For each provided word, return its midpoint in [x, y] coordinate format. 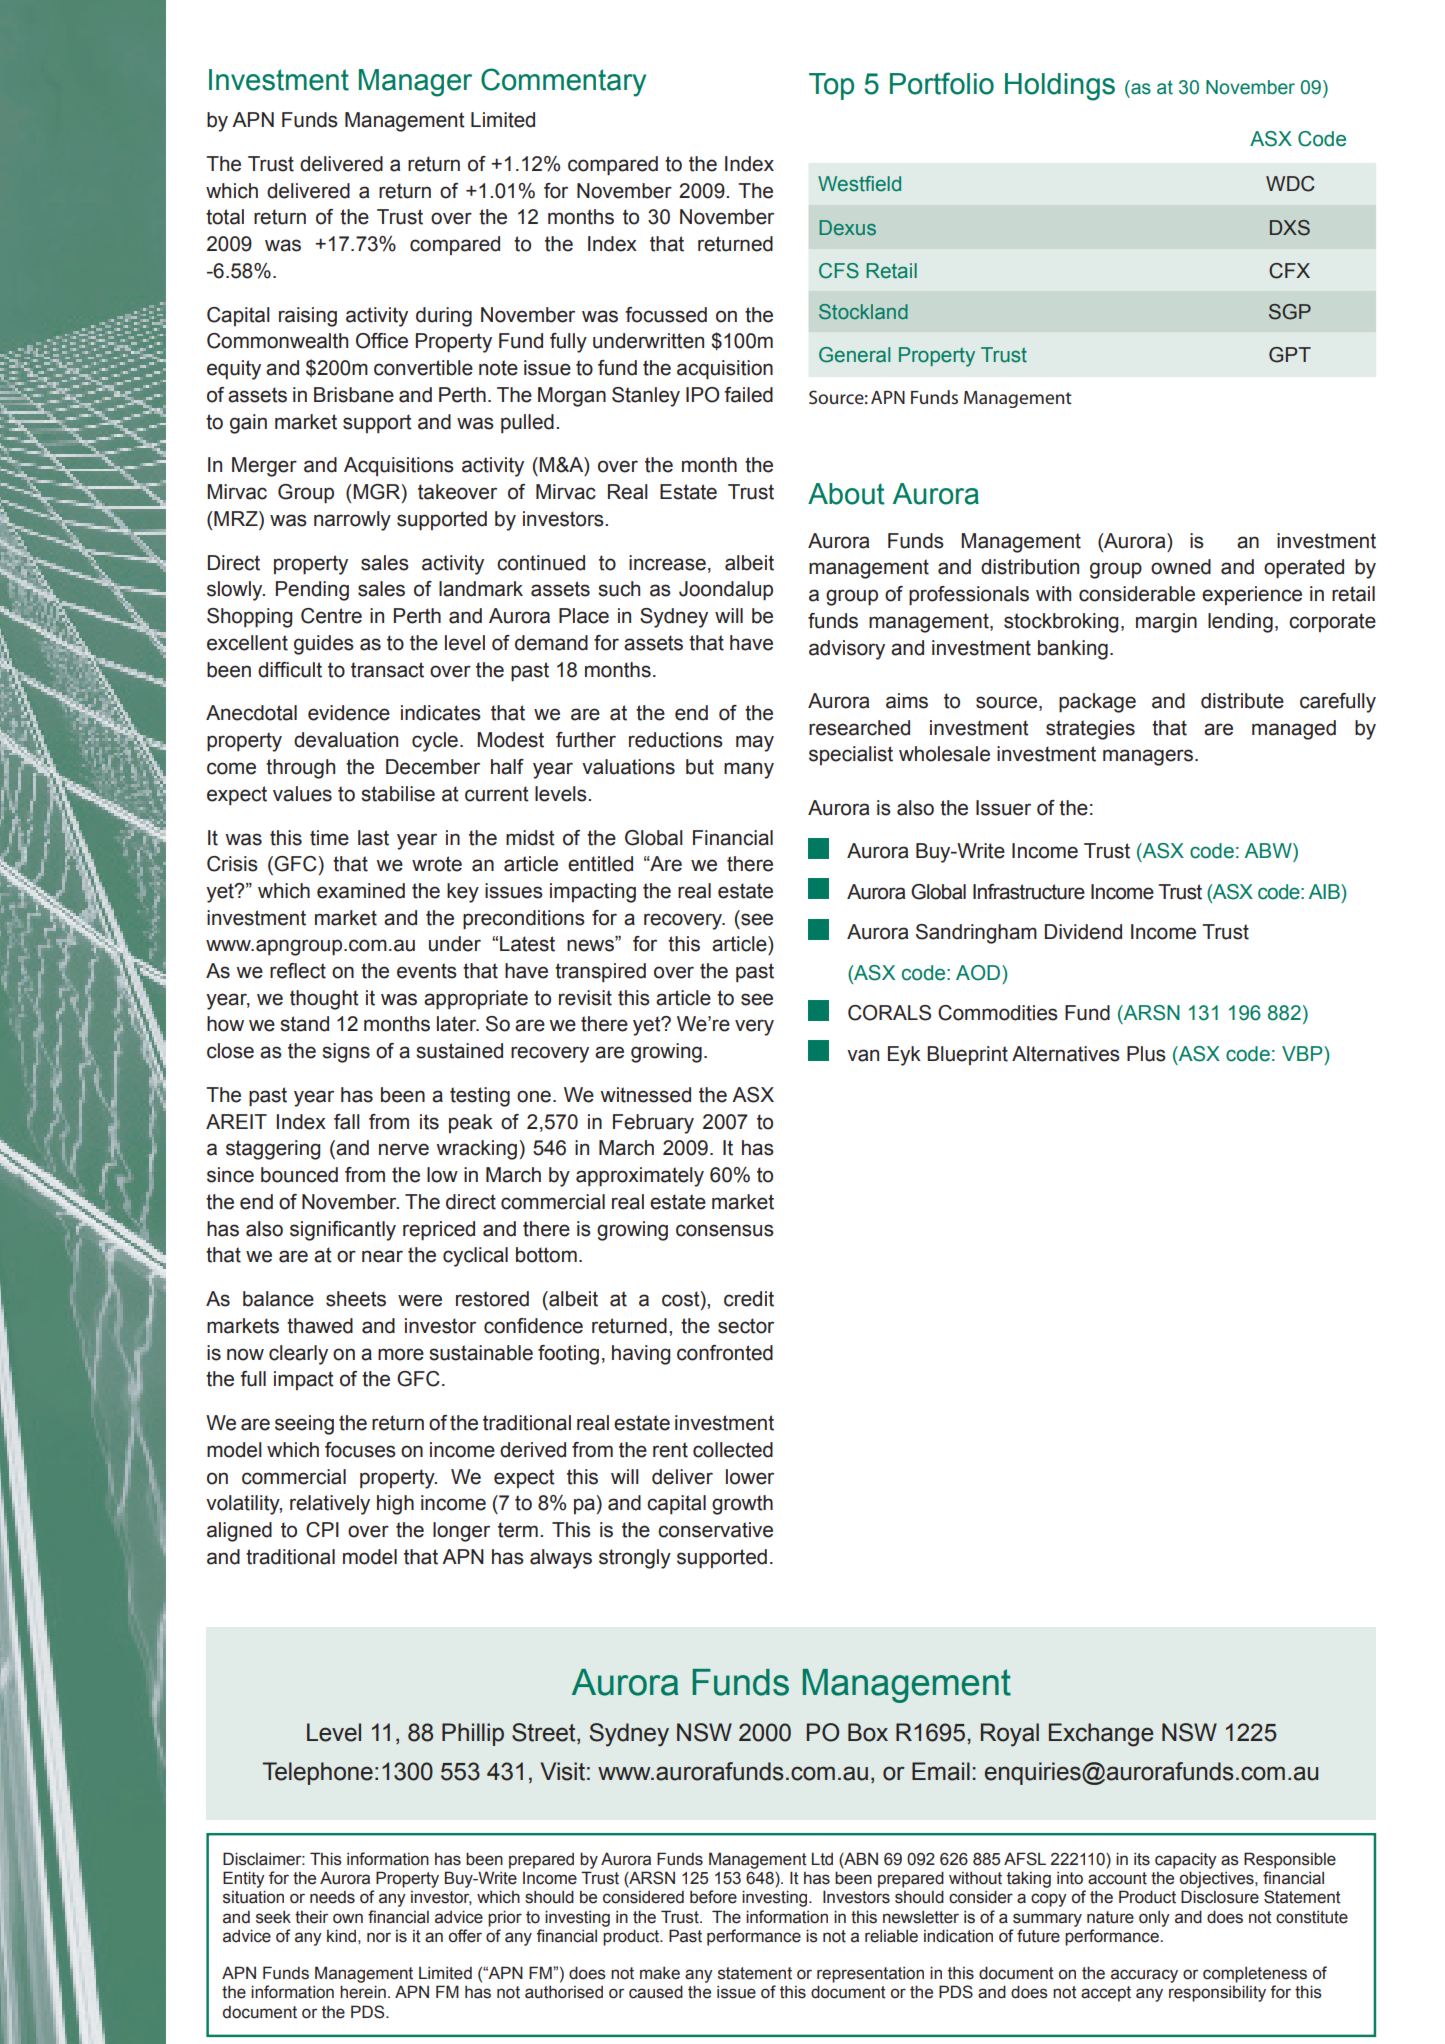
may [755, 743]
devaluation [346, 740]
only [1154, 1919]
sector [746, 1326]
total [225, 217]
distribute [1242, 701]
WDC [1290, 184]
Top [831, 86]
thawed [320, 1326]
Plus [1146, 1054]
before [713, 1897]
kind [341, 1936]
